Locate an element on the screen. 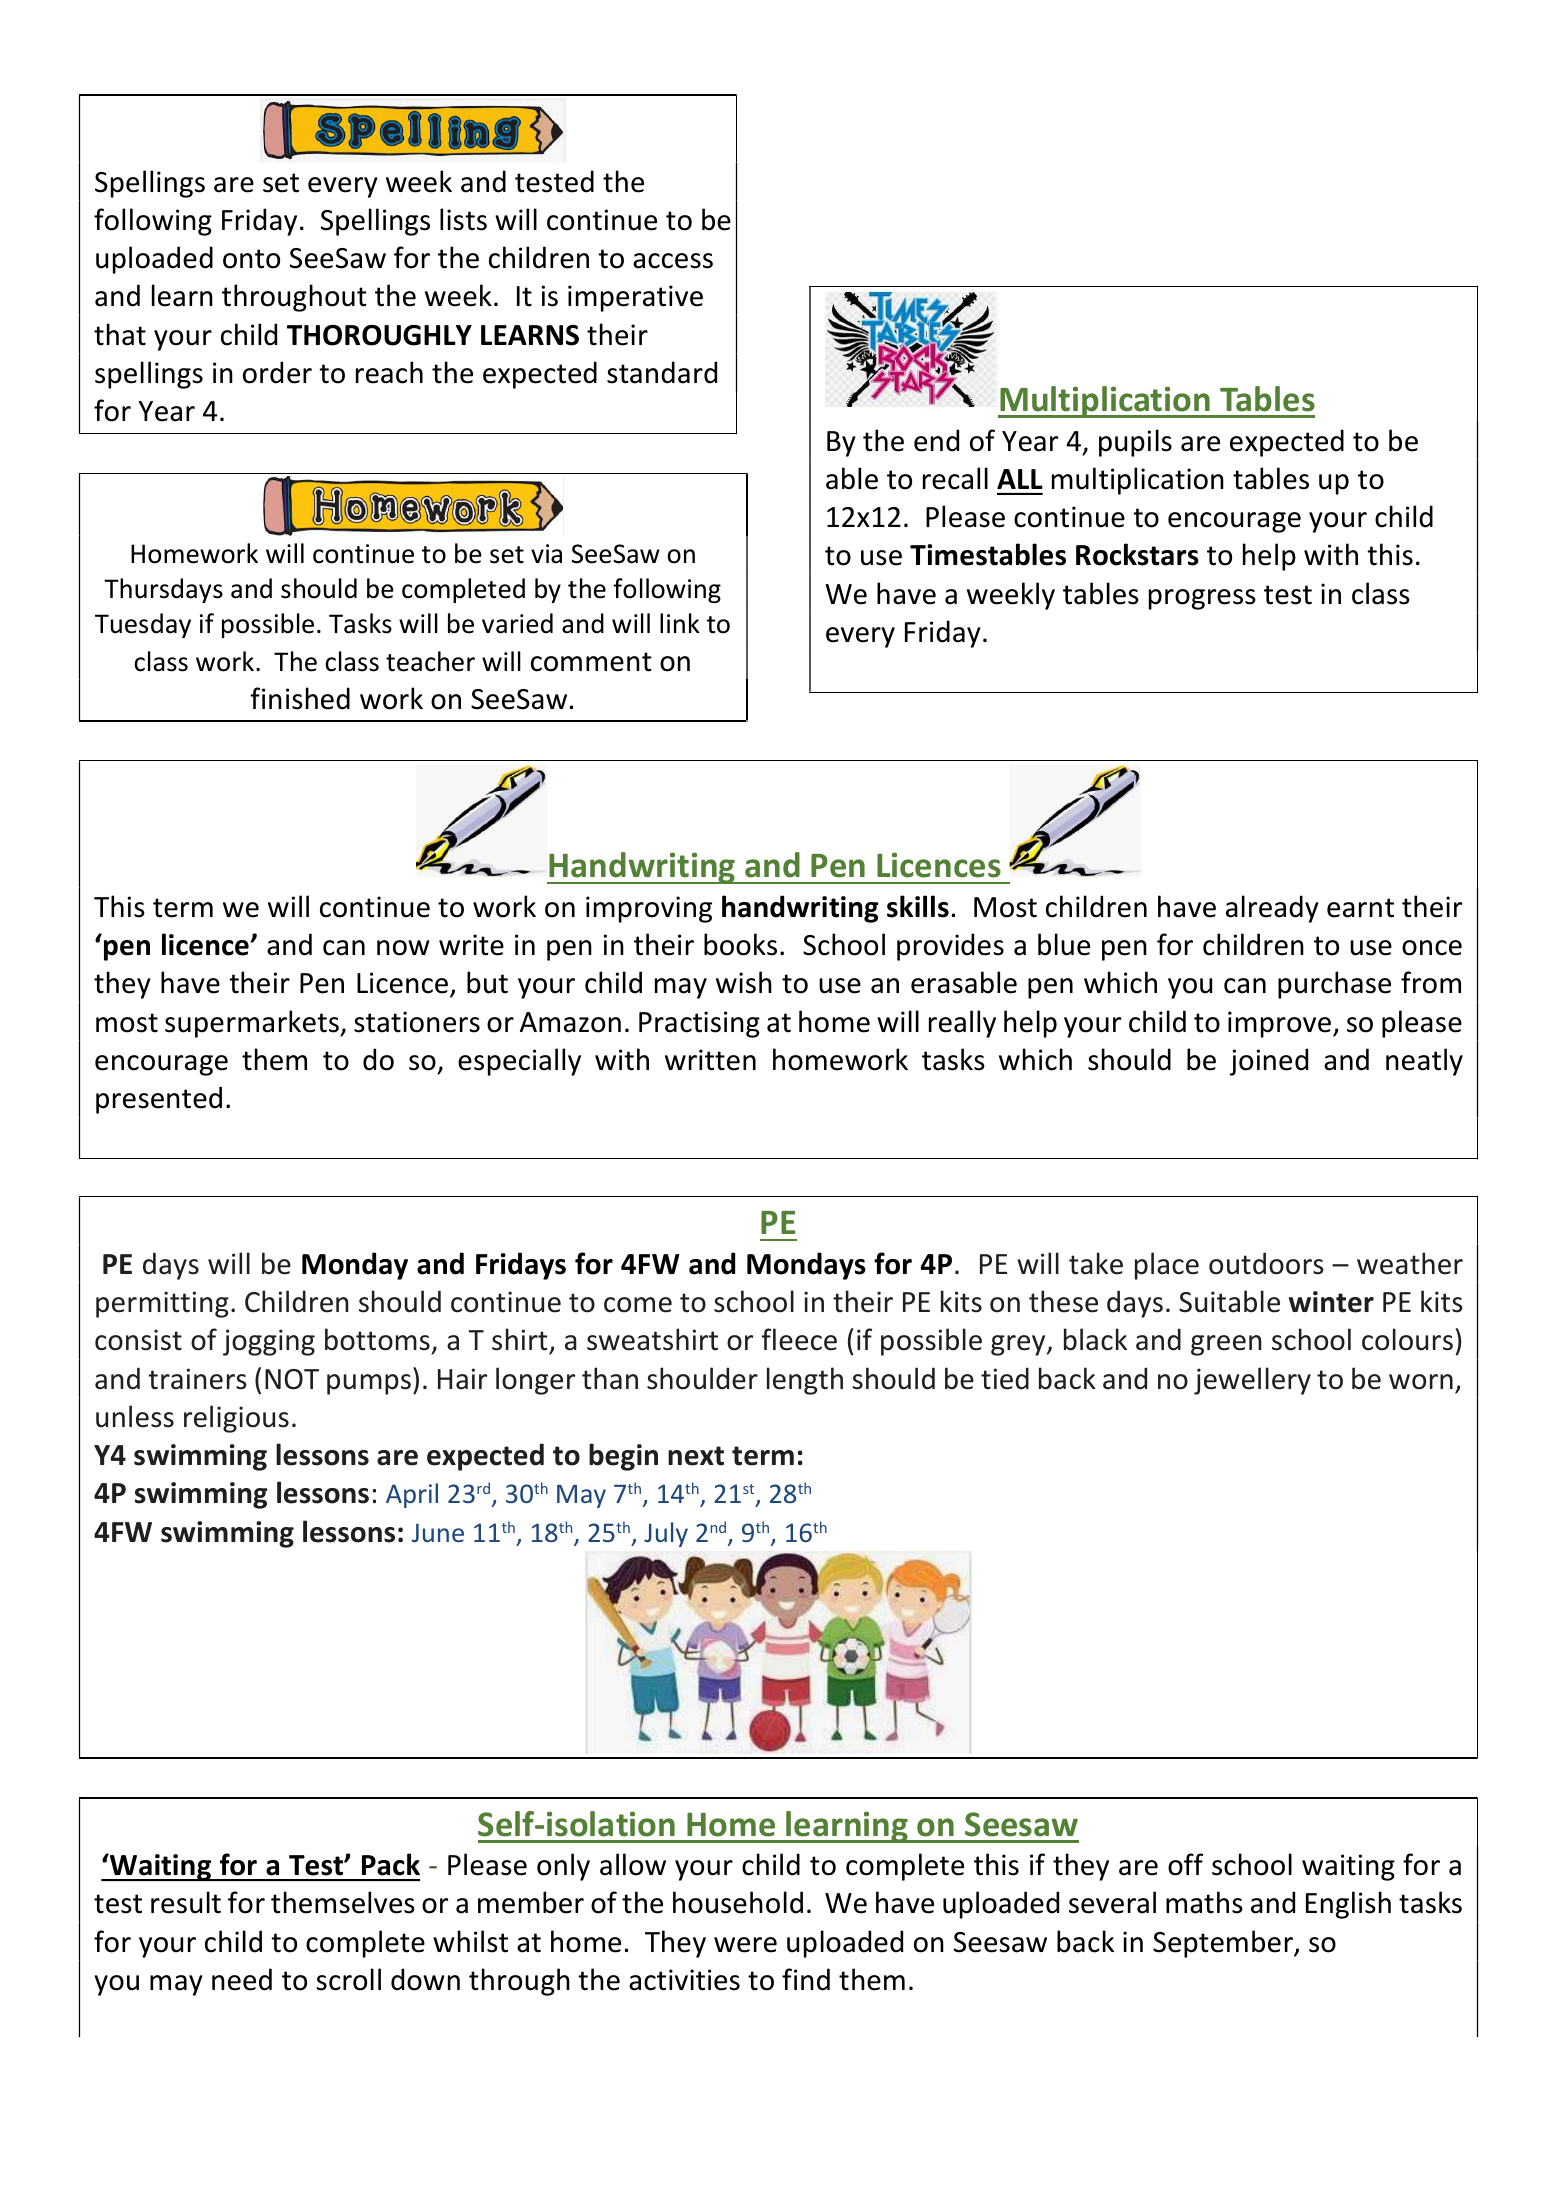  pupils is located at coordinates (1135, 443).
